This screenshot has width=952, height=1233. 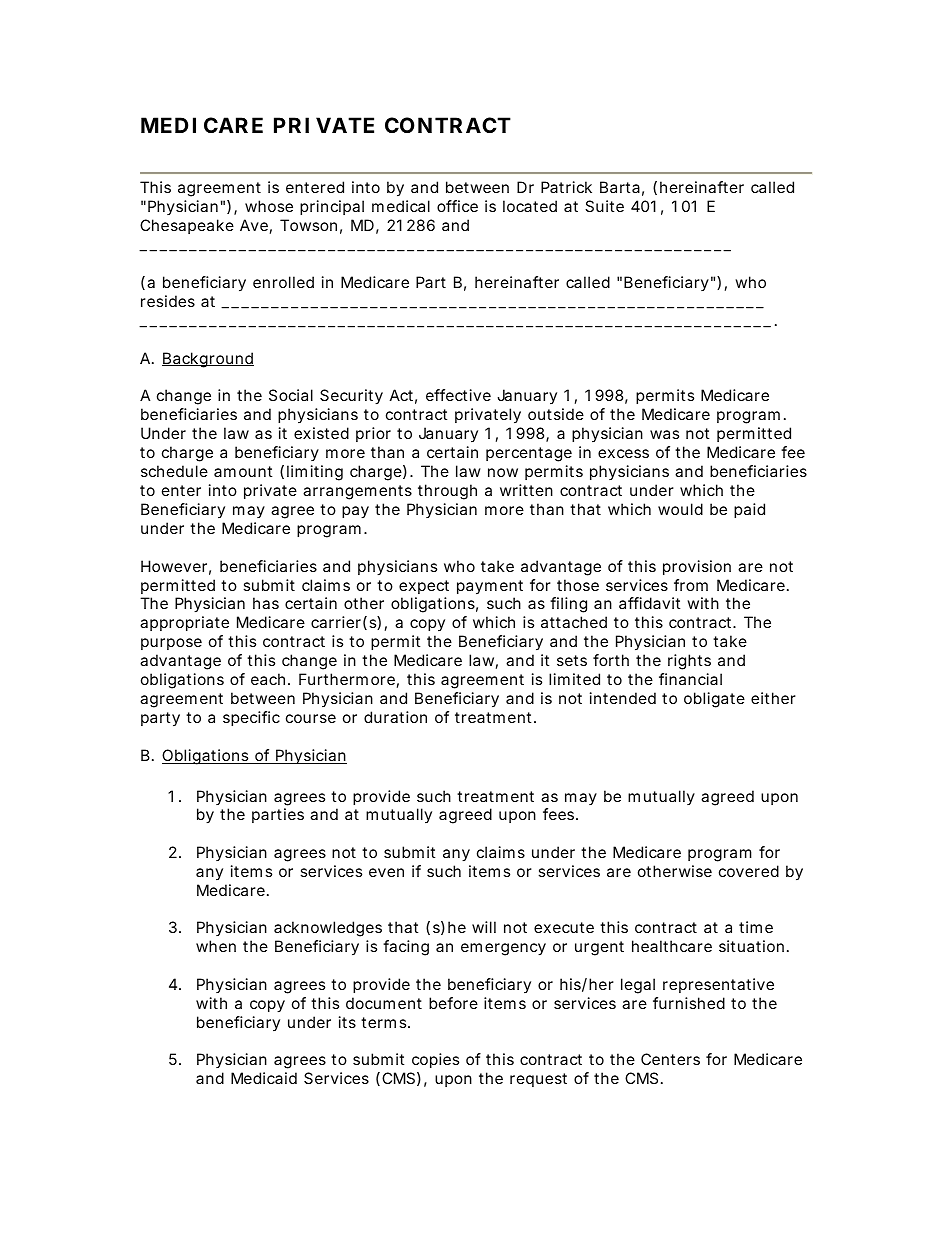 I want to click on rights, so click(x=689, y=662).
